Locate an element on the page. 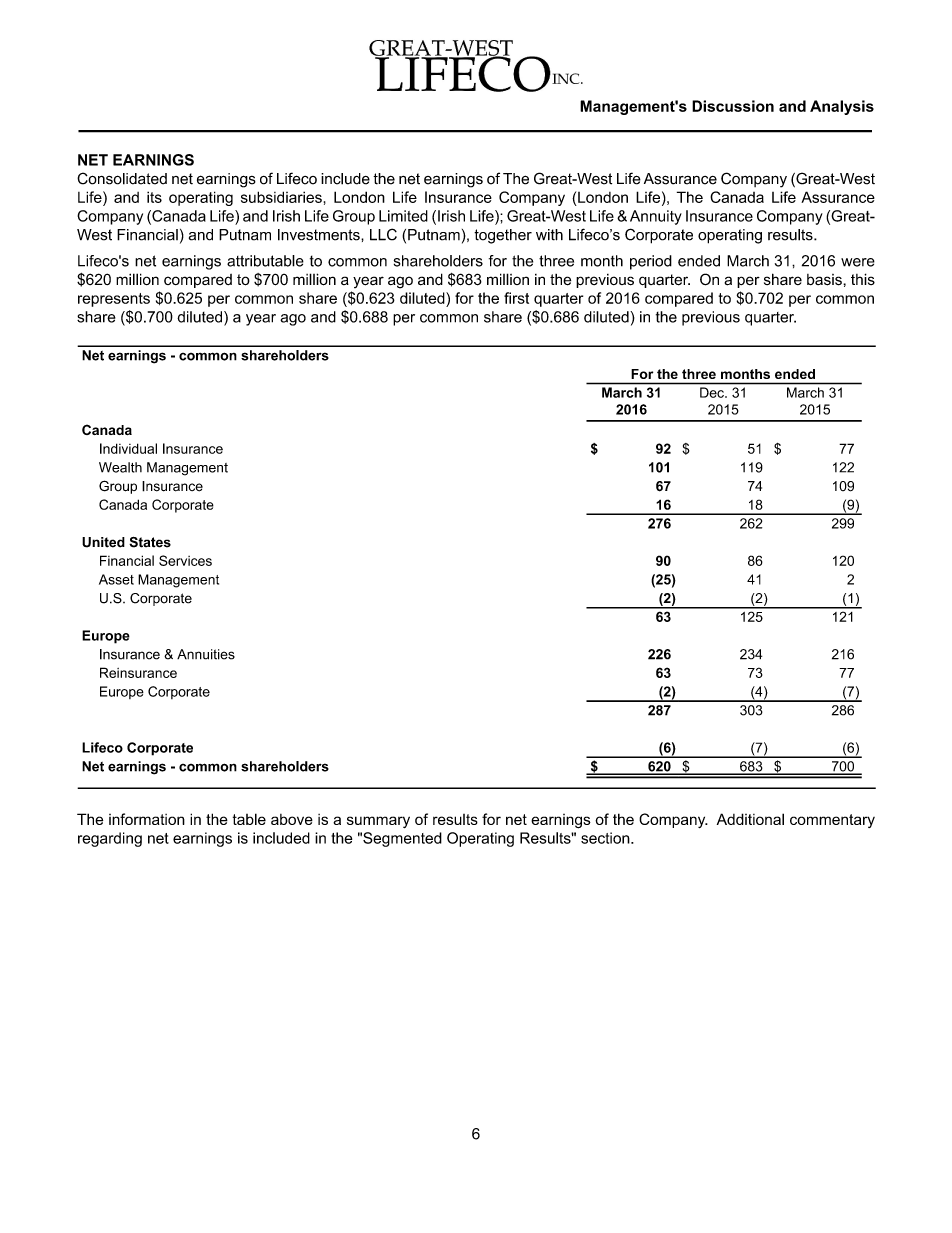  Additional is located at coordinates (750, 819).
